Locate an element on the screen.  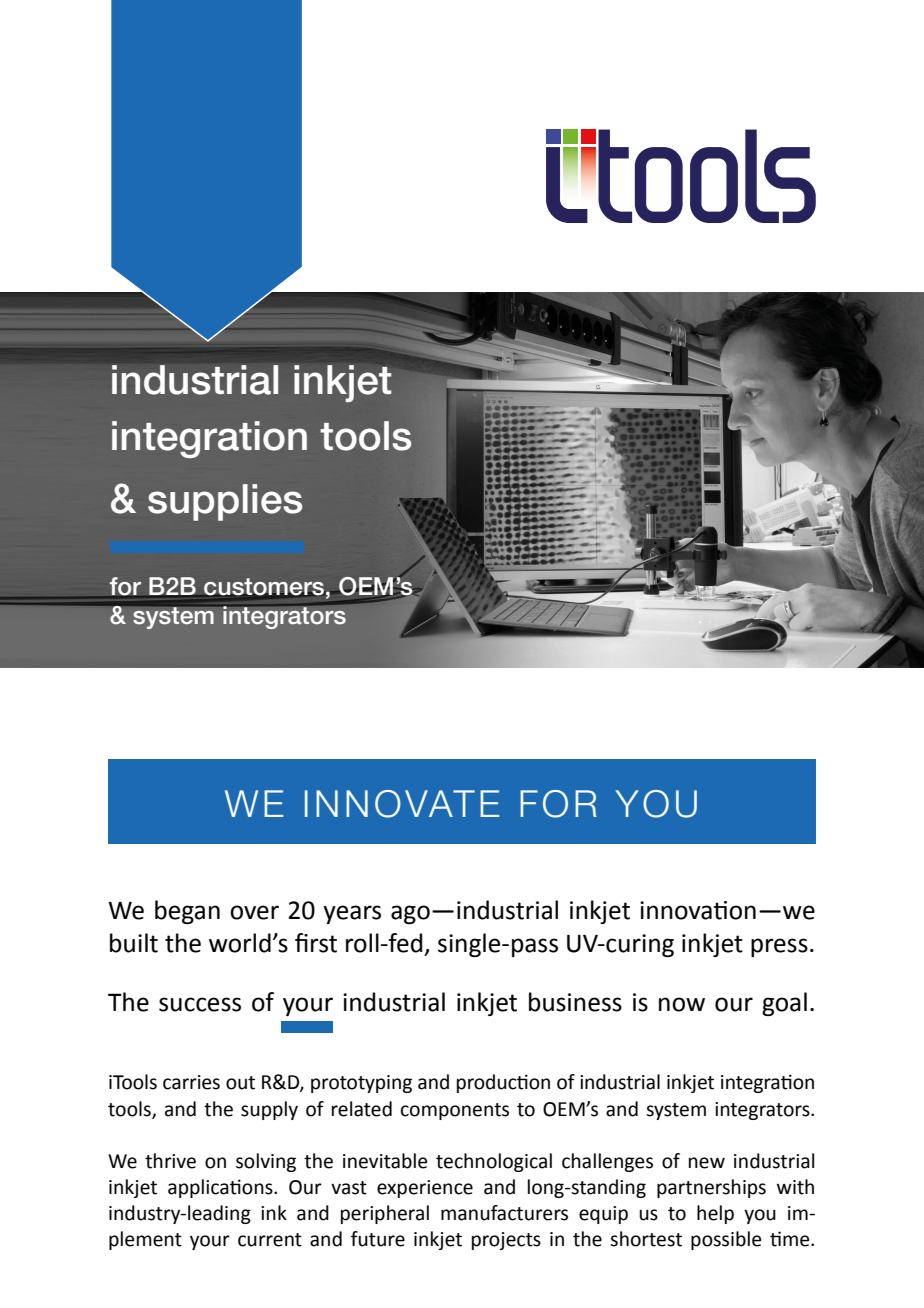
now is located at coordinates (682, 1004).
